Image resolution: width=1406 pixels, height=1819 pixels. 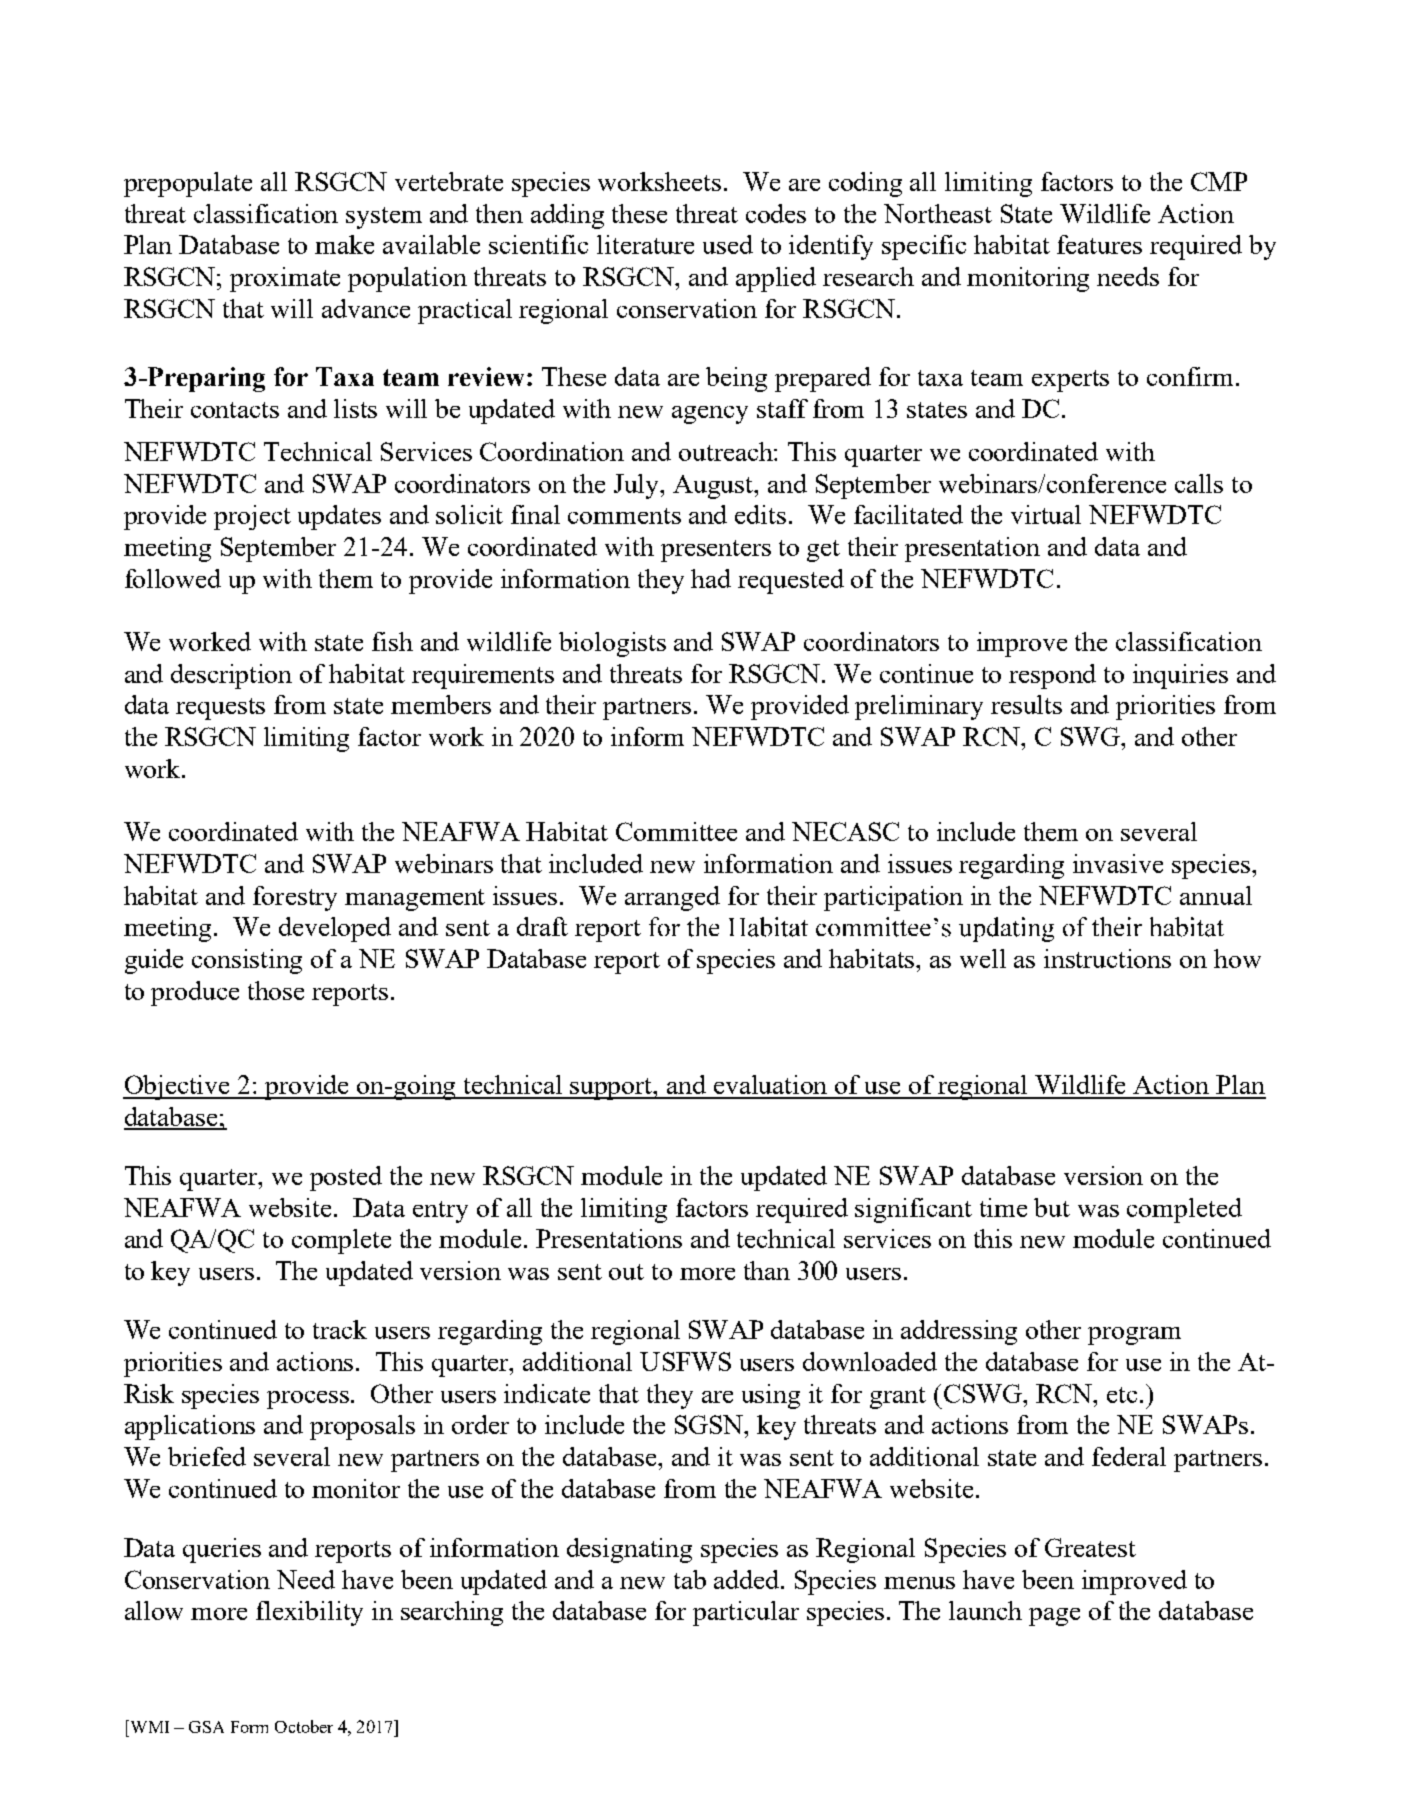 I want to click on make, so click(x=344, y=244).
